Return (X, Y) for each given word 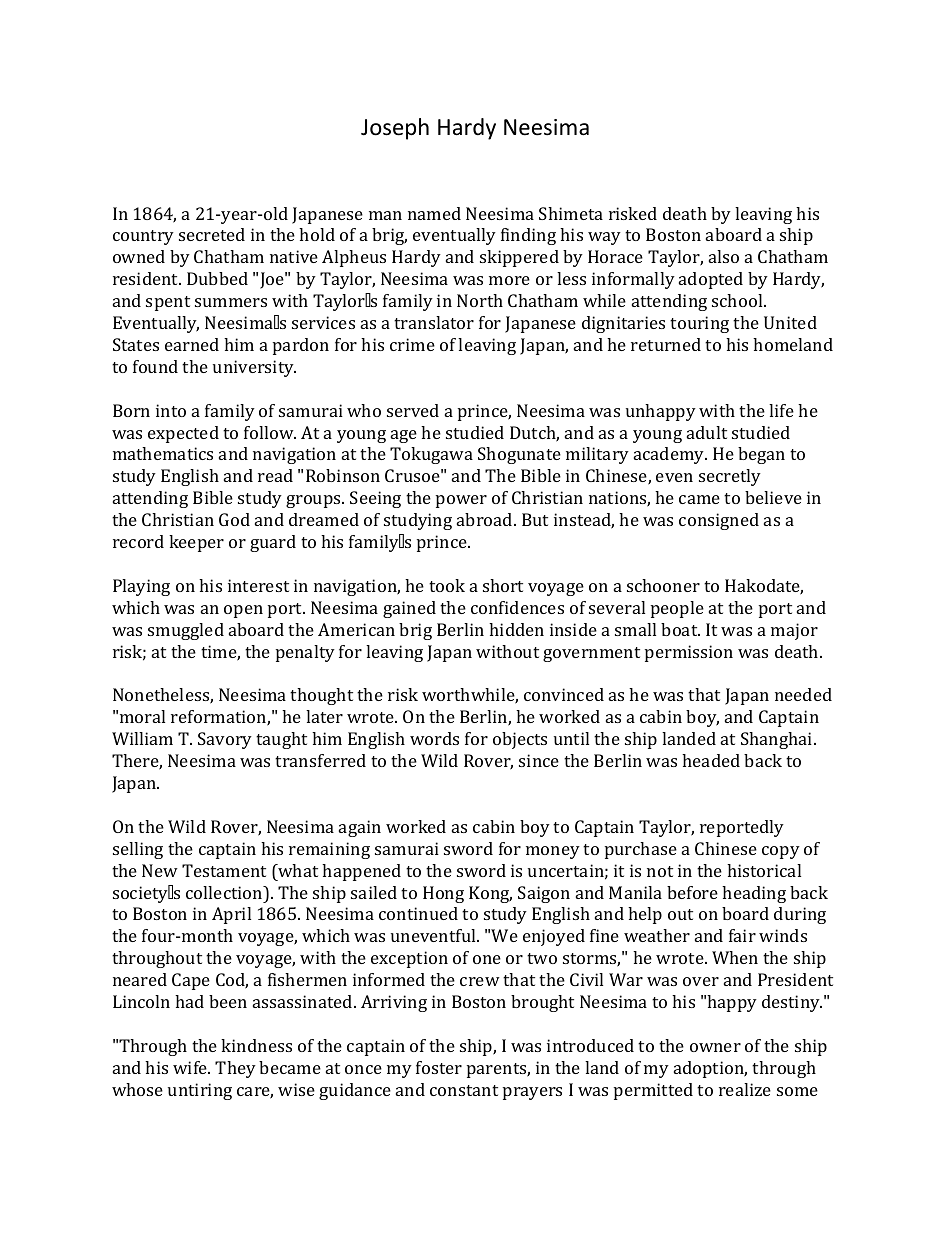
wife (191, 1067)
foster (439, 1067)
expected (183, 434)
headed (711, 760)
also (724, 256)
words (434, 738)
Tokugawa (431, 455)
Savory (225, 740)
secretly (730, 477)
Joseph (395, 129)
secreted (212, 234)
